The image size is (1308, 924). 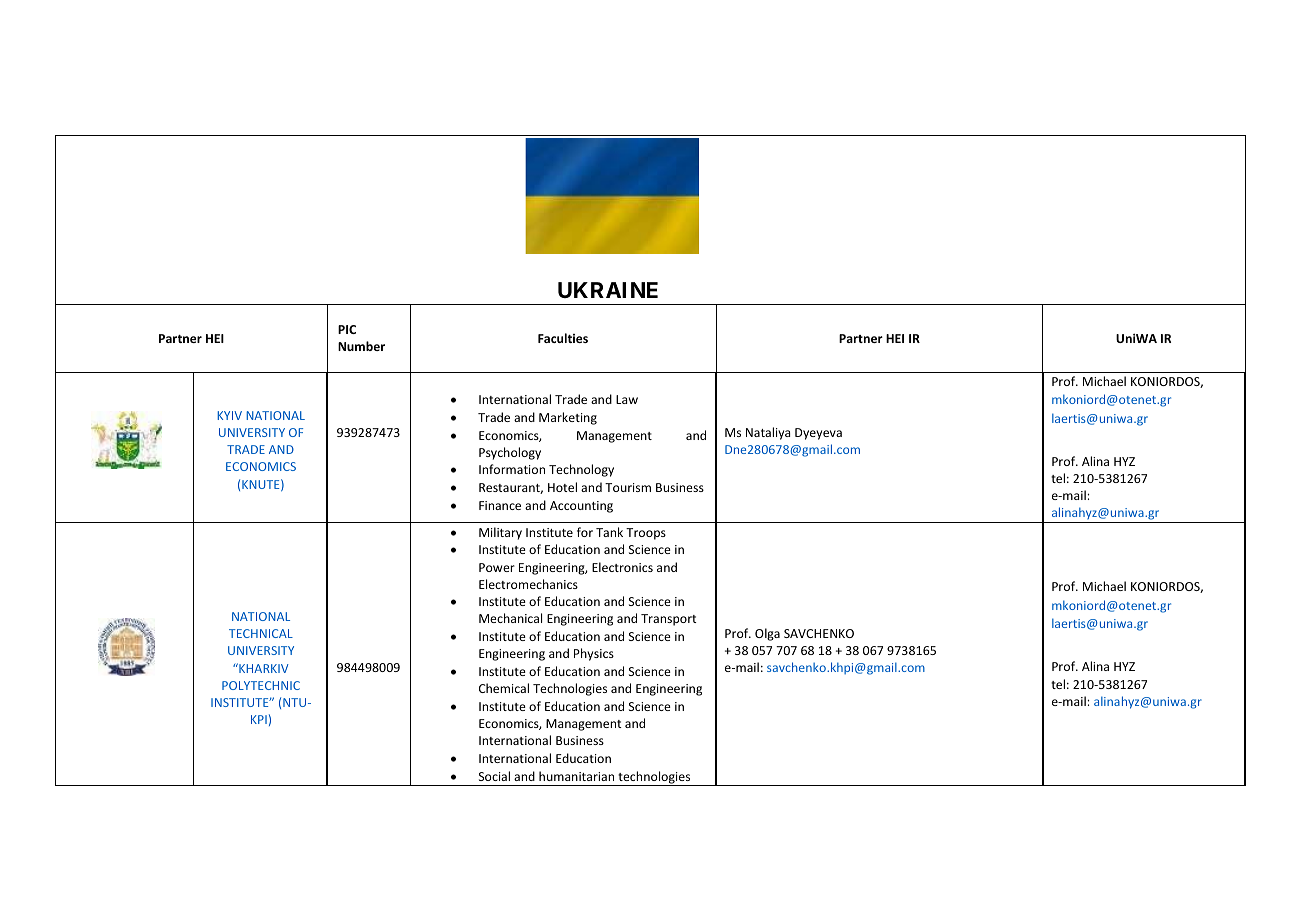 I want to click on Troops, so click(x=646, y=534).
